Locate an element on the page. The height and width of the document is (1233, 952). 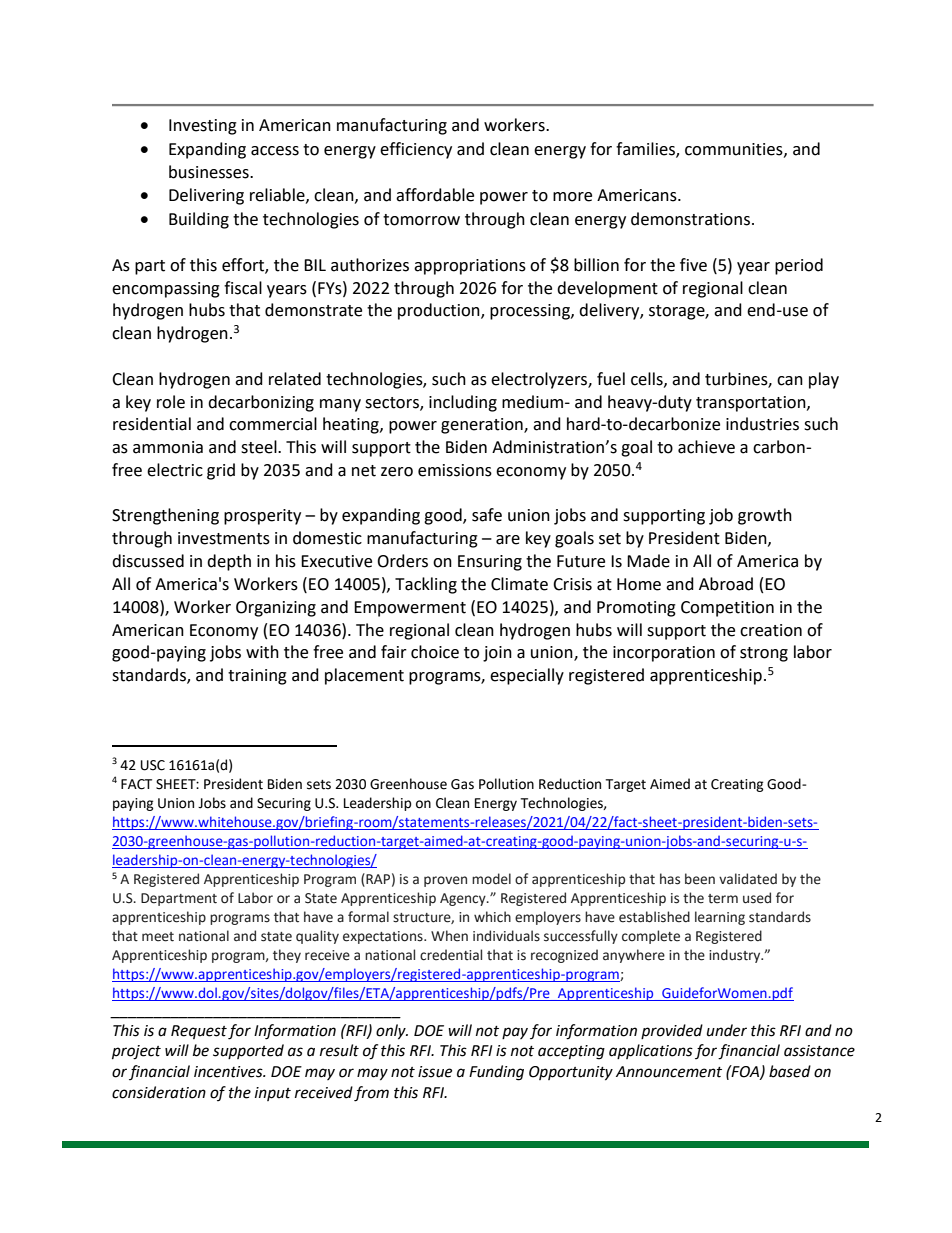
communities is located at coordinates (735, 150).
